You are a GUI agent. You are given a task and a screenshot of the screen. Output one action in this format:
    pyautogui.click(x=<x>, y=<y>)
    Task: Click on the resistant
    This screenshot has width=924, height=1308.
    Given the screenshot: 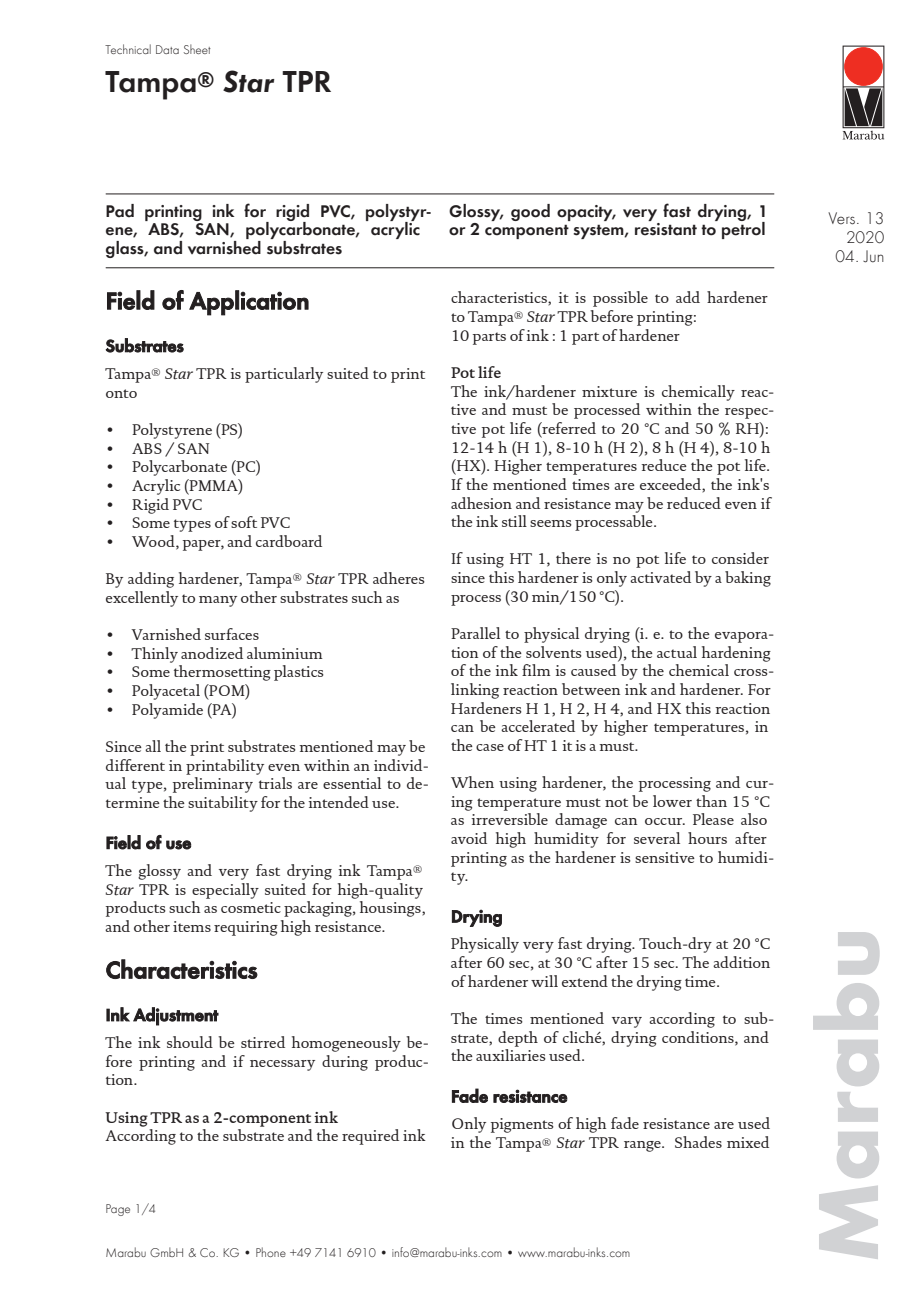 What is the action you would take?
    pyautogui.click(x=666, y=228)
